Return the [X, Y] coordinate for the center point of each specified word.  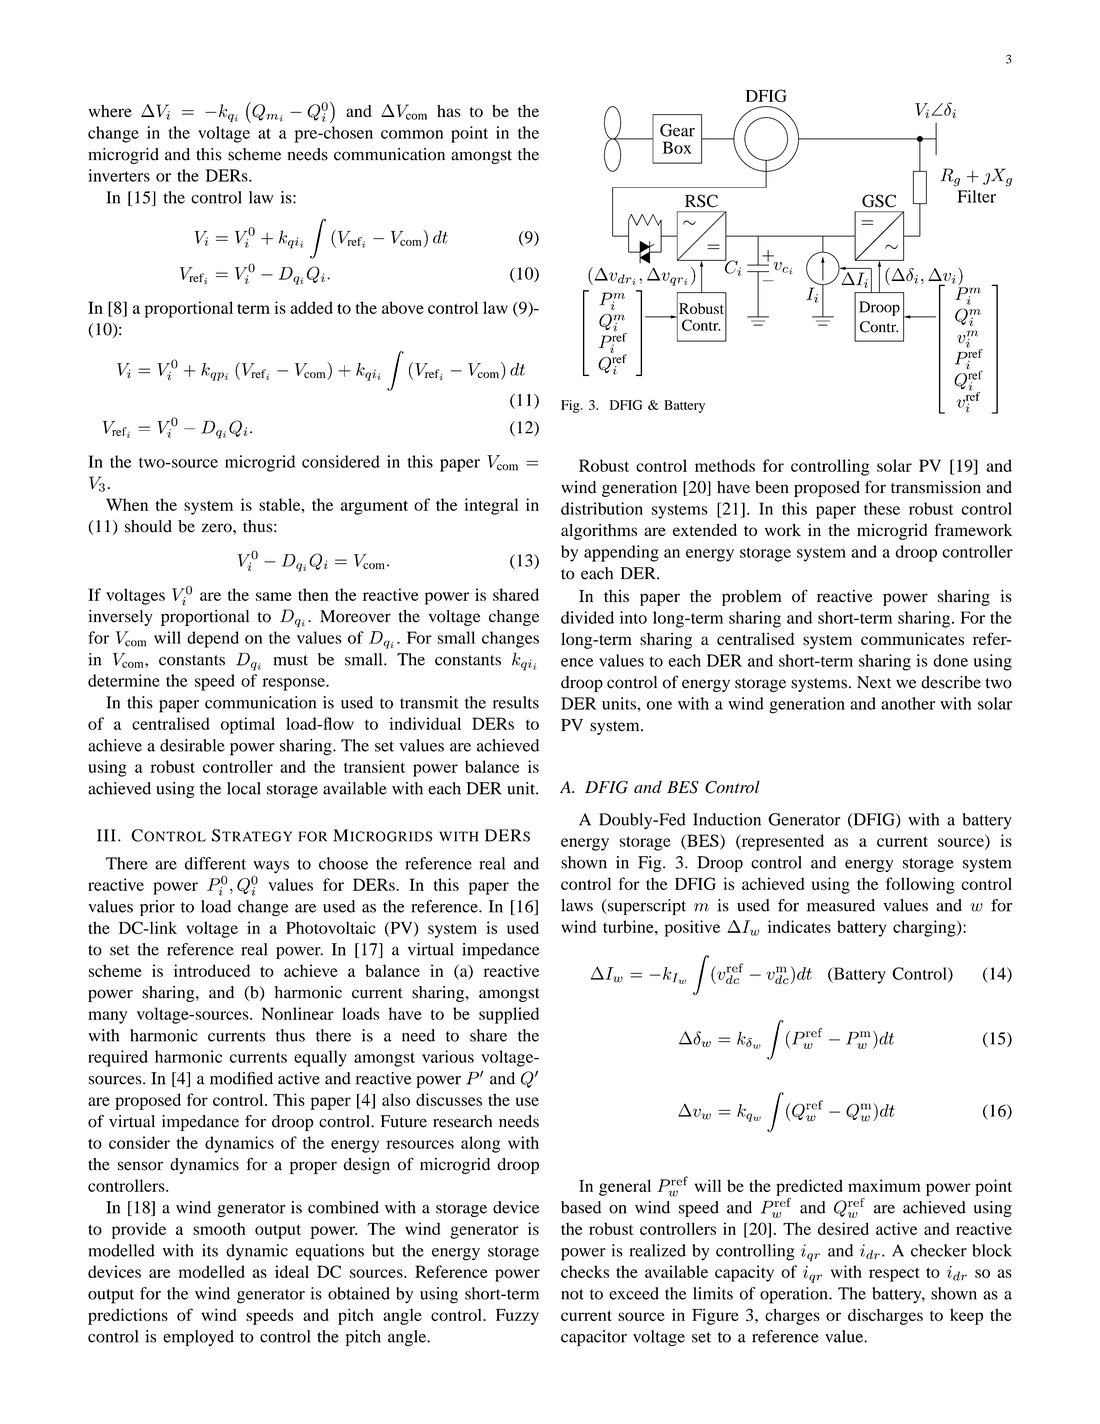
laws [577, 905]
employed [198, 1338]
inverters [119, 175]
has [449, 111]
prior [157, 908]
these [882, 508]
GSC [879, 201]
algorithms [599, 531]
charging [925, 928]
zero [218, 528]
